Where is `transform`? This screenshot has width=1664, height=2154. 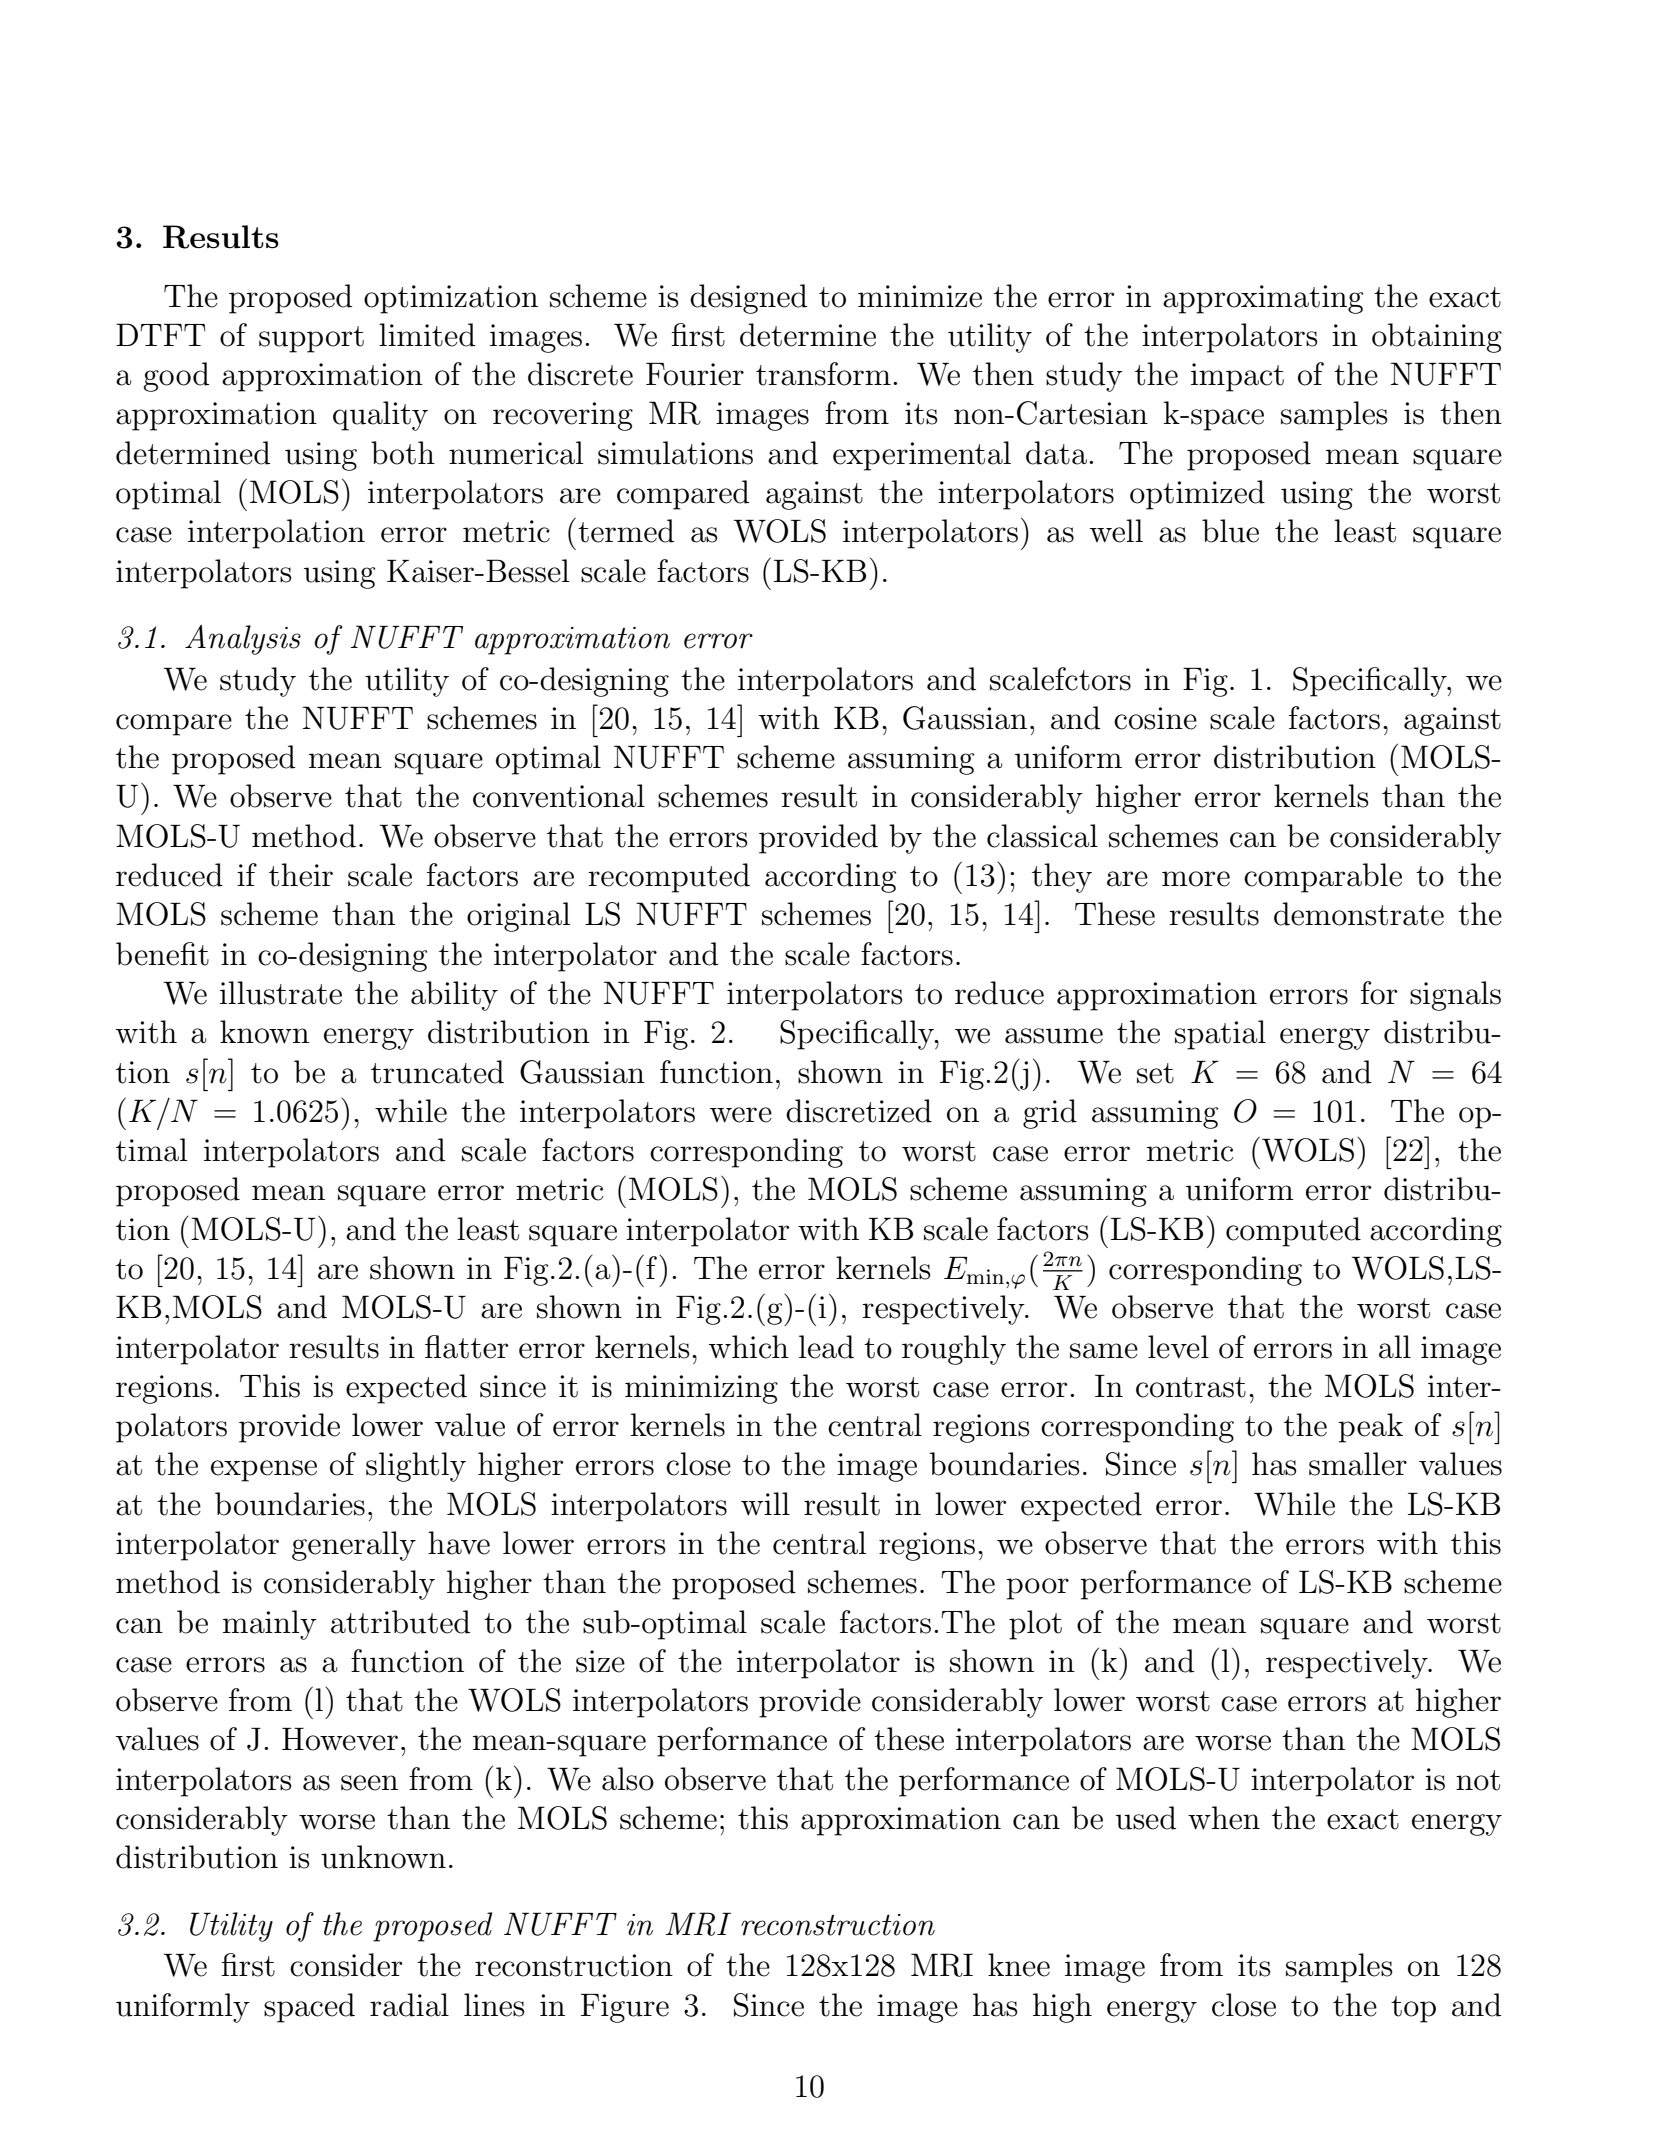 transform is located at coordinates (823, 374).
